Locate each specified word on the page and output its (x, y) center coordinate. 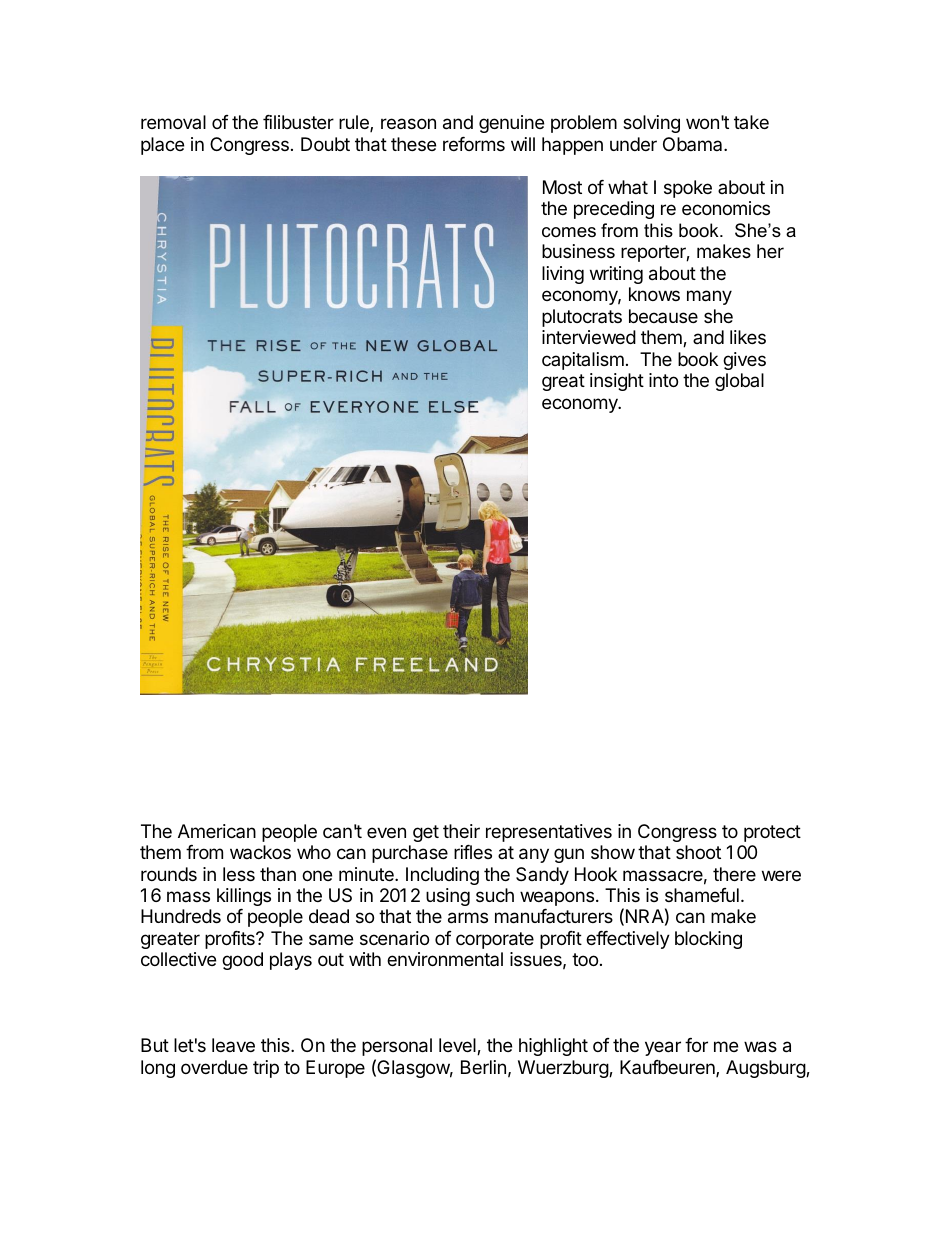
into (663, 380)
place (162, 146)
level (458, 1046)
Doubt (325, 144)
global (739, 382)
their (461, 831)
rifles (473, 852)
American (217, 831)
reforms (474, 144)
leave (233, 1045)
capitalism (583, 361)
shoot (698, 852)
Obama (694, 144)
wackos (260, 852)
